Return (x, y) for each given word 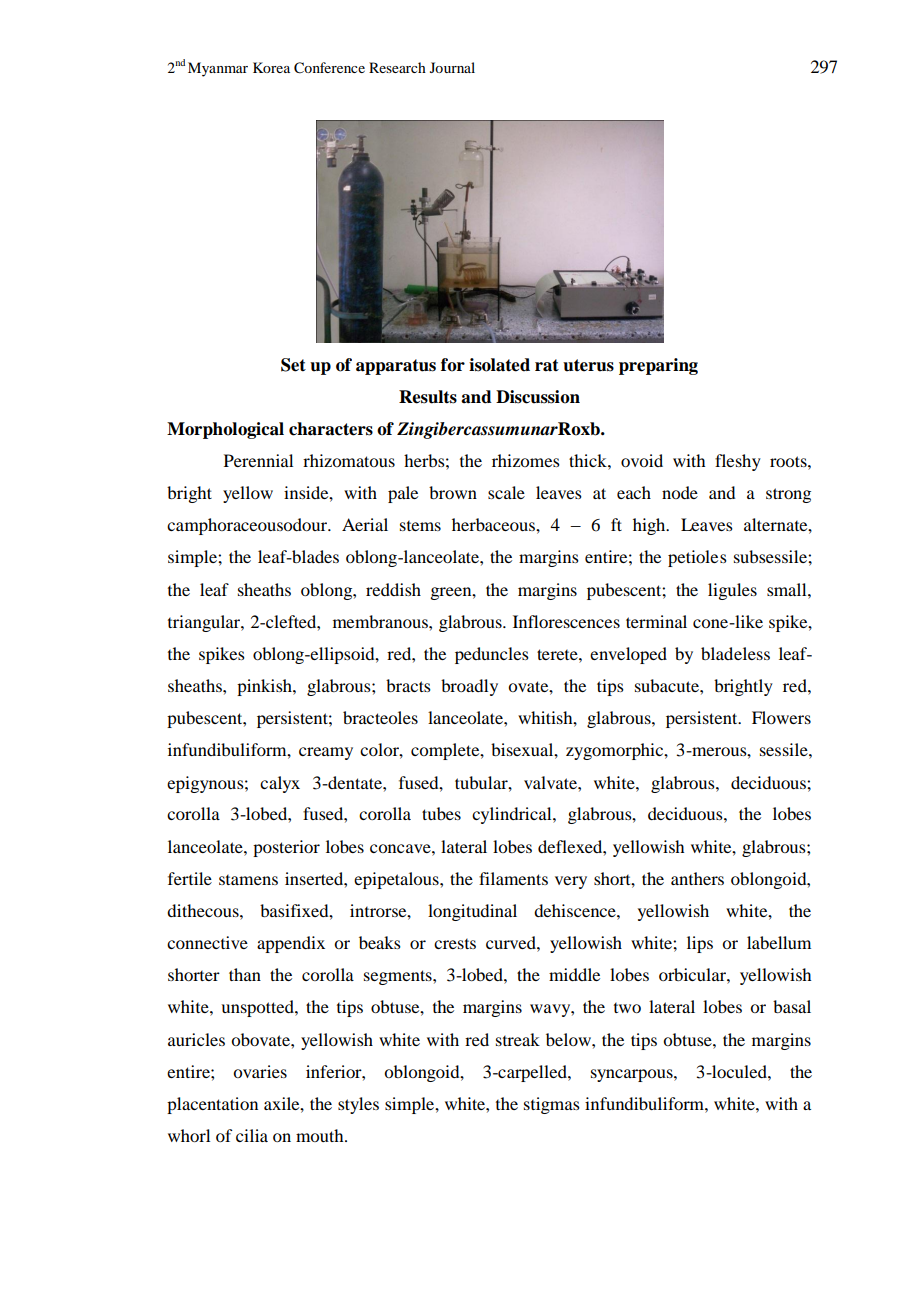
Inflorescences (566, 621)
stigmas (552, 1105)
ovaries (260, 1071)
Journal (452, 67)
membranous (381, 621)
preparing (658, 366)
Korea (271, 67)
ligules (732, 591)
